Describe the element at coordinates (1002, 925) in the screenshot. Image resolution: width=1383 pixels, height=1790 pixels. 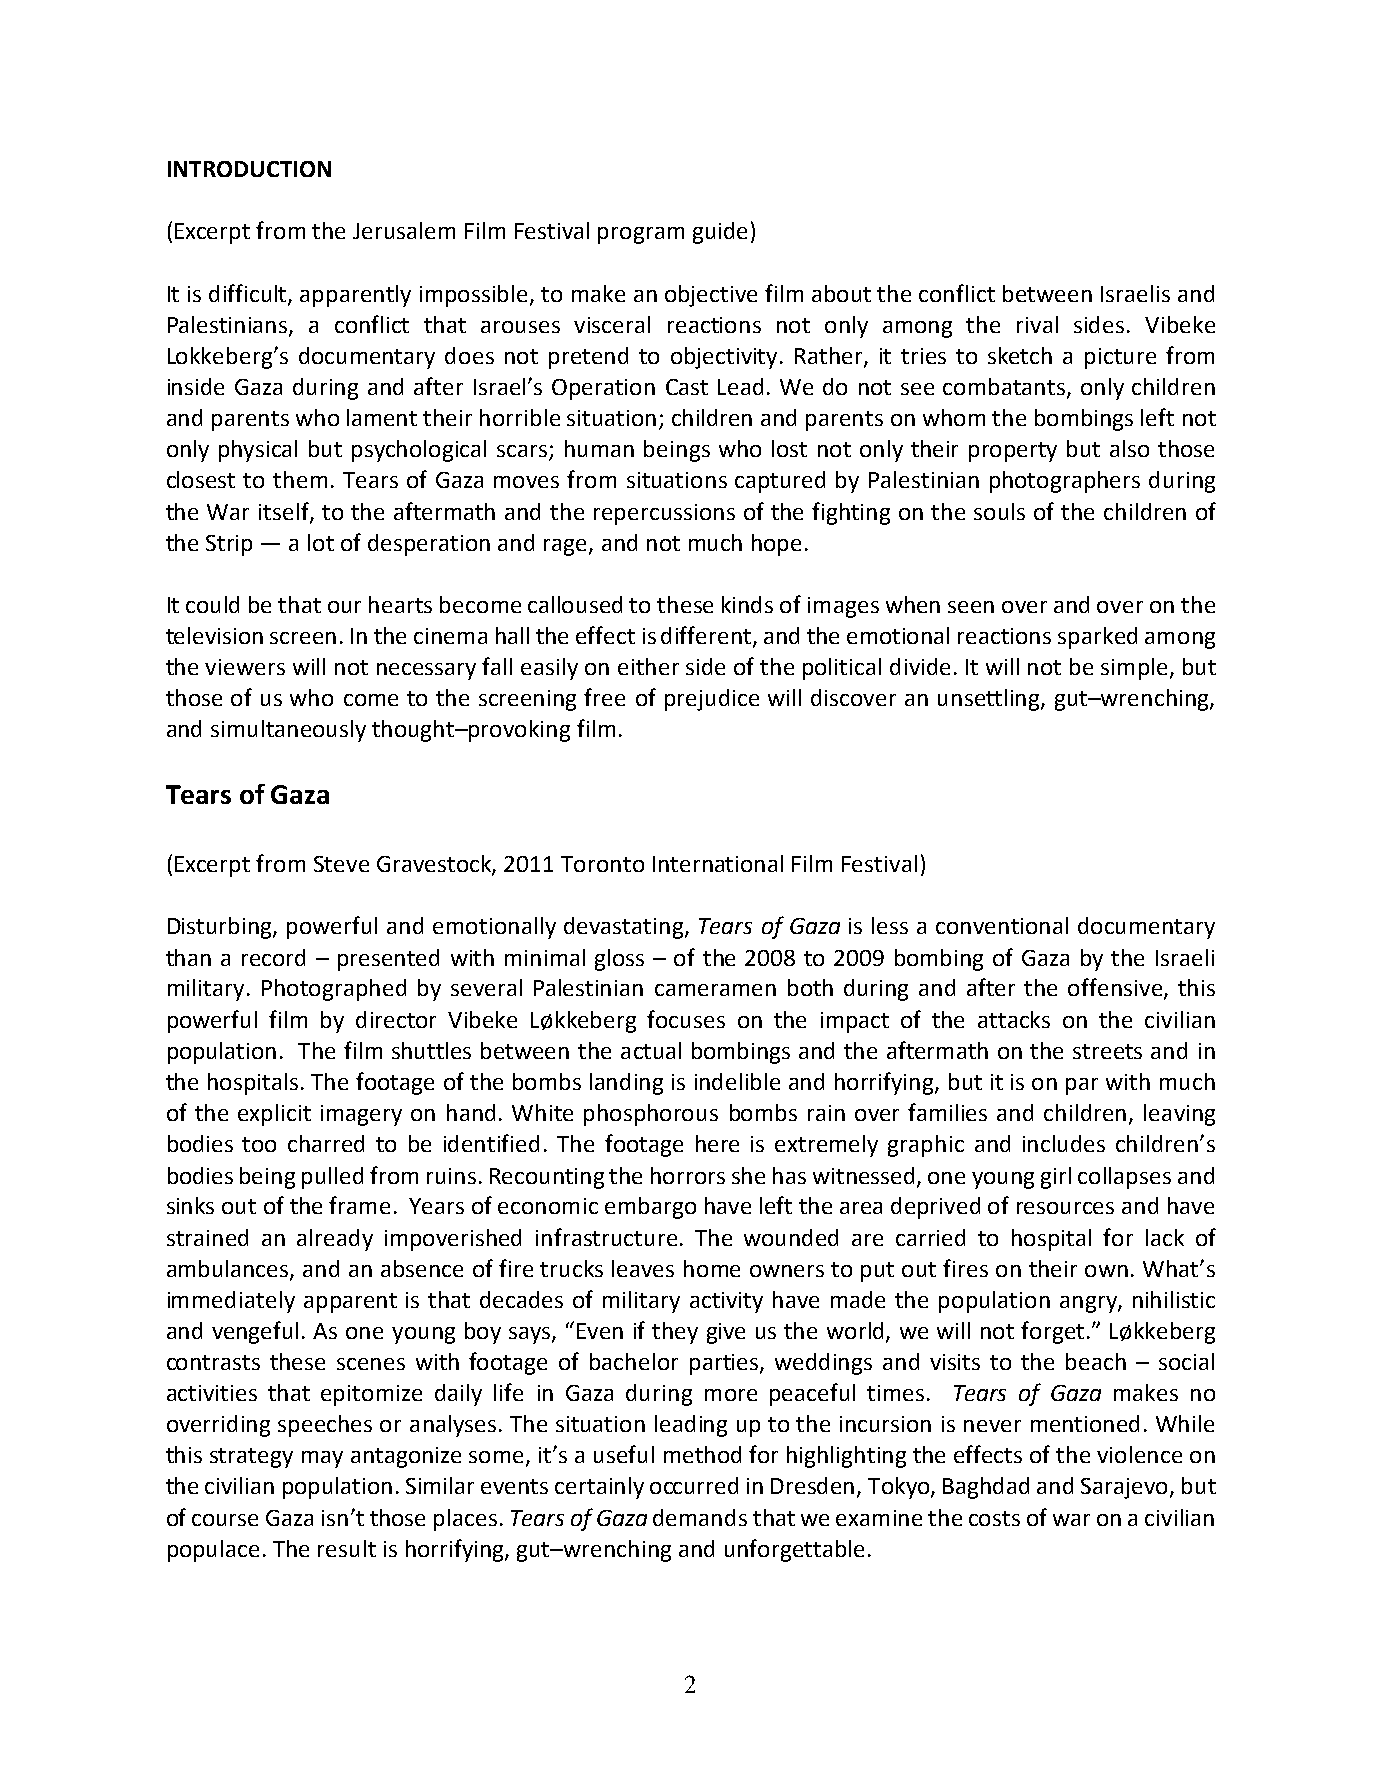
I see `conventional` at that location.
